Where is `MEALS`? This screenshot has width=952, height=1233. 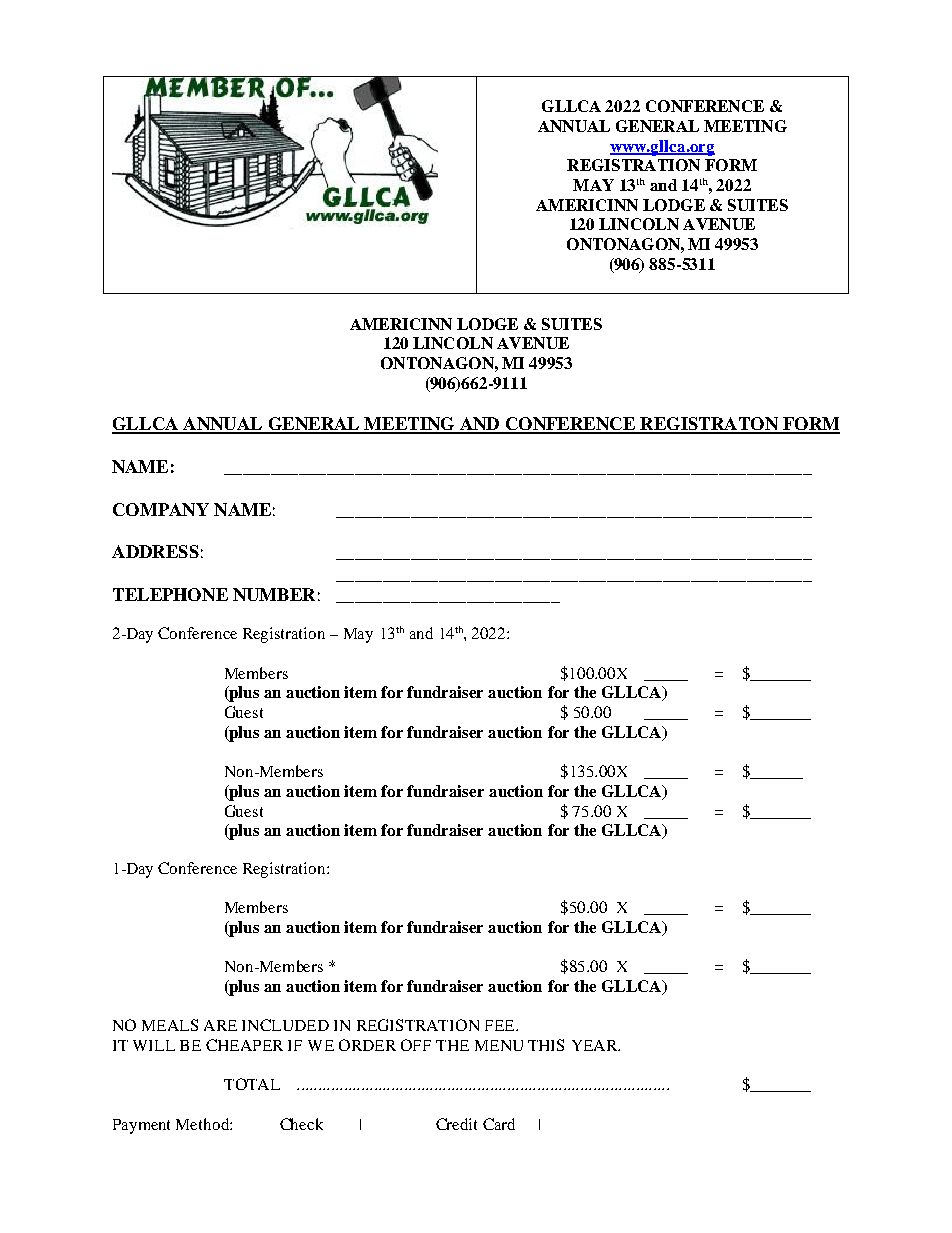
MEALS is located at coordinates (170, 1025).
